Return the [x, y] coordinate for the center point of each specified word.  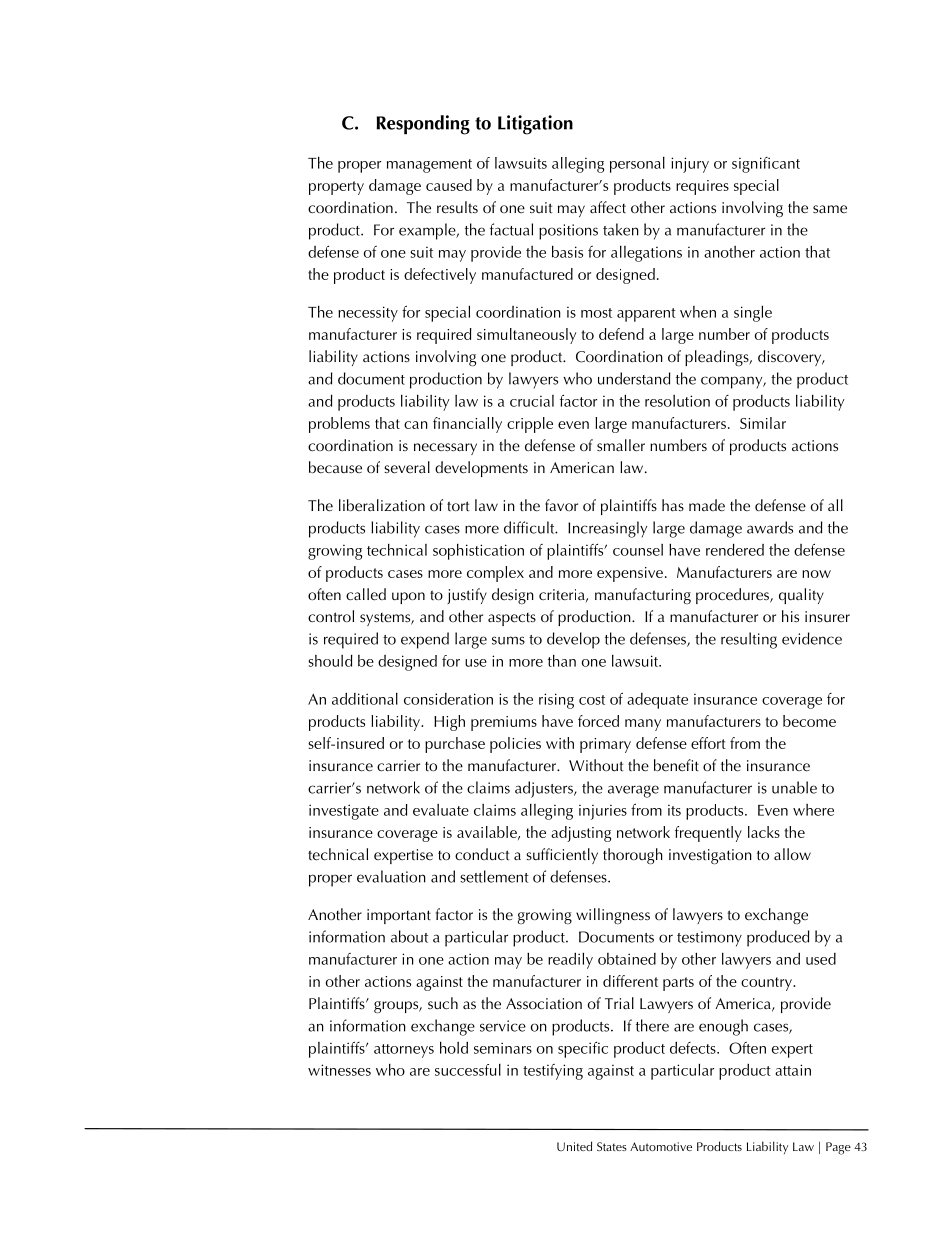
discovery [791, 358]
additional [365, 699]
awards [770, 527]
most [596, 313]
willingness [613, 916]
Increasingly [607, 529]
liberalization [382, 505]
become [809, 721]
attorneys [404, 1051]
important [399, 916]
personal [637, 165]
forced [598, 721]
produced [778, 938]
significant [766, 165]
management [429, 166]
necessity [368, 314]
